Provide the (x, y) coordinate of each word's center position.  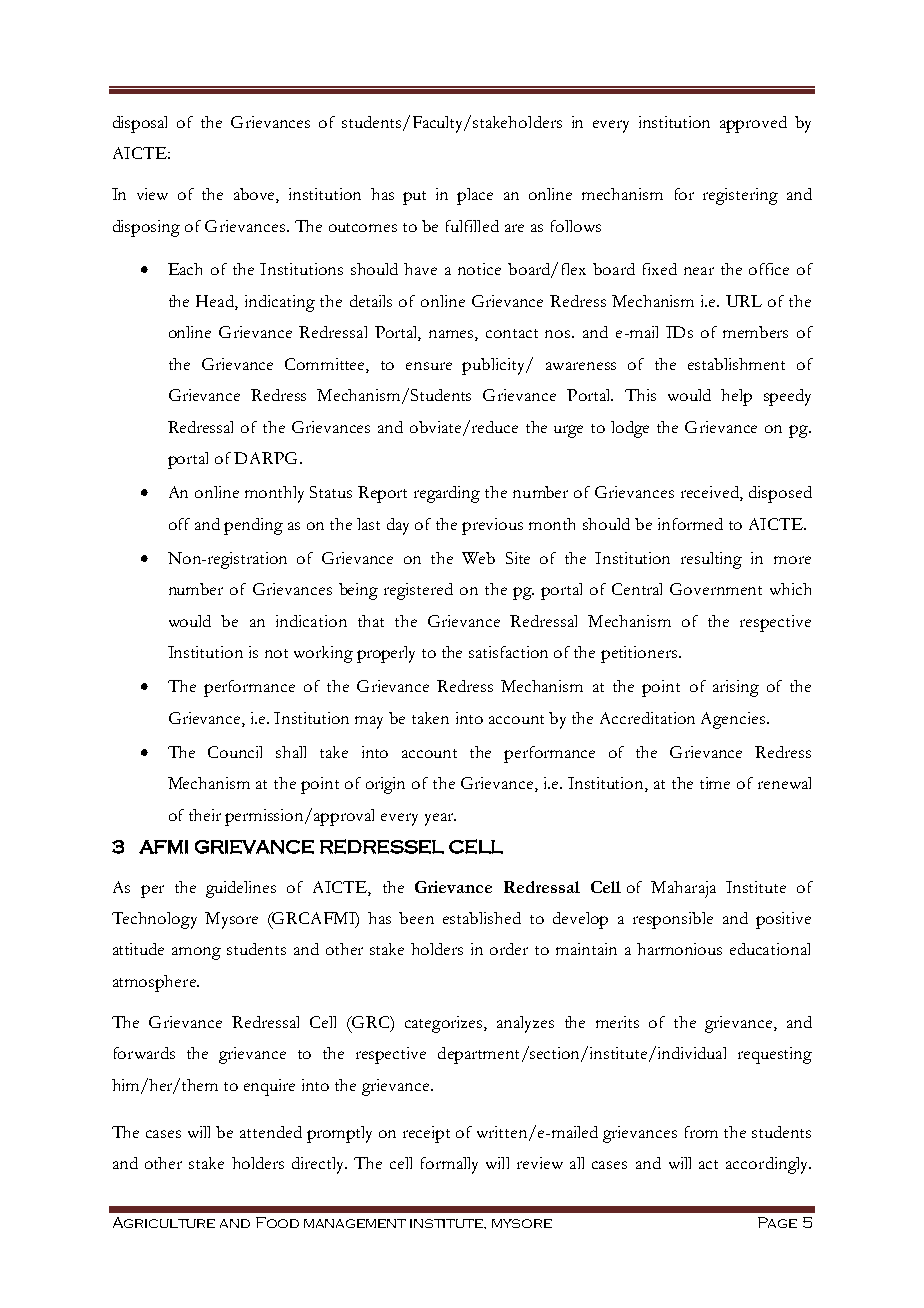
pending (253, 526)
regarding (447, 494)
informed (690, 524)
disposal (140, 124)
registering (740, 196)
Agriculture (164, 1222)
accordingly (768, 1165)
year (440, 819)
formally (449, 1165)
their (205, 815)
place (475, 196)
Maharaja (683, 889)
